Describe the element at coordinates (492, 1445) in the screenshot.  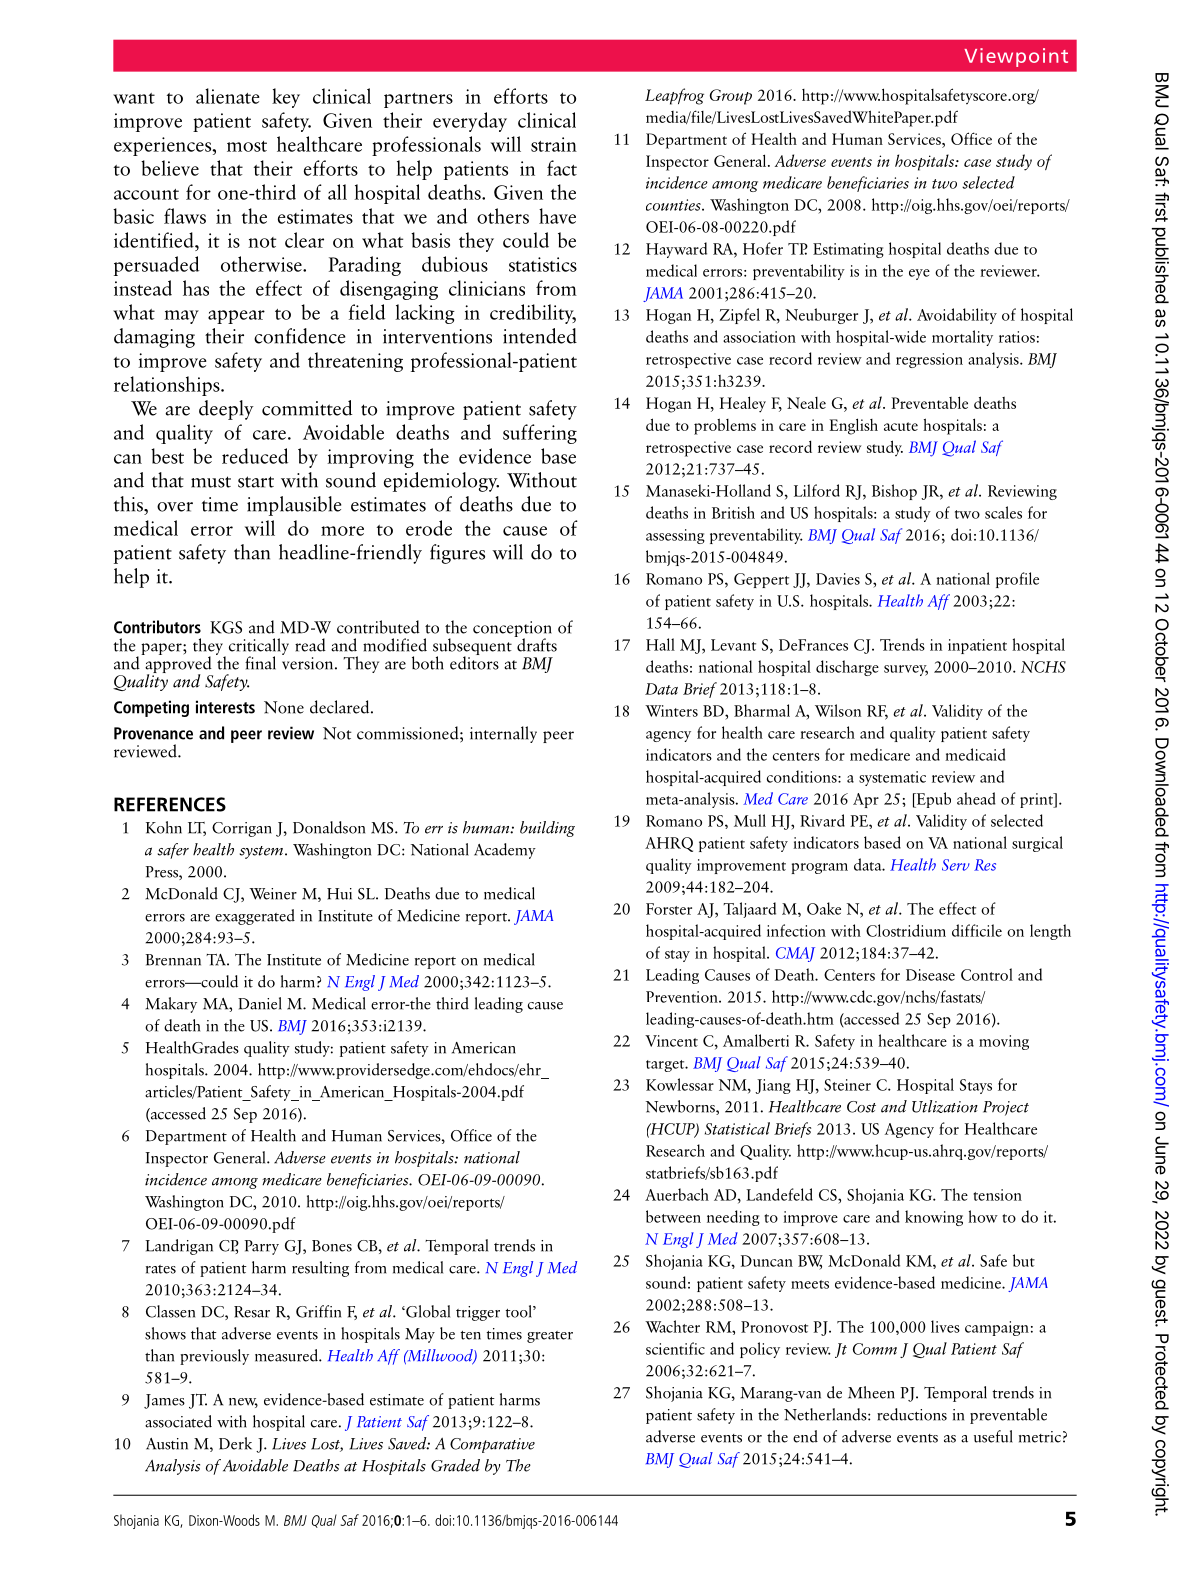
I see `Comparative` at that location.
